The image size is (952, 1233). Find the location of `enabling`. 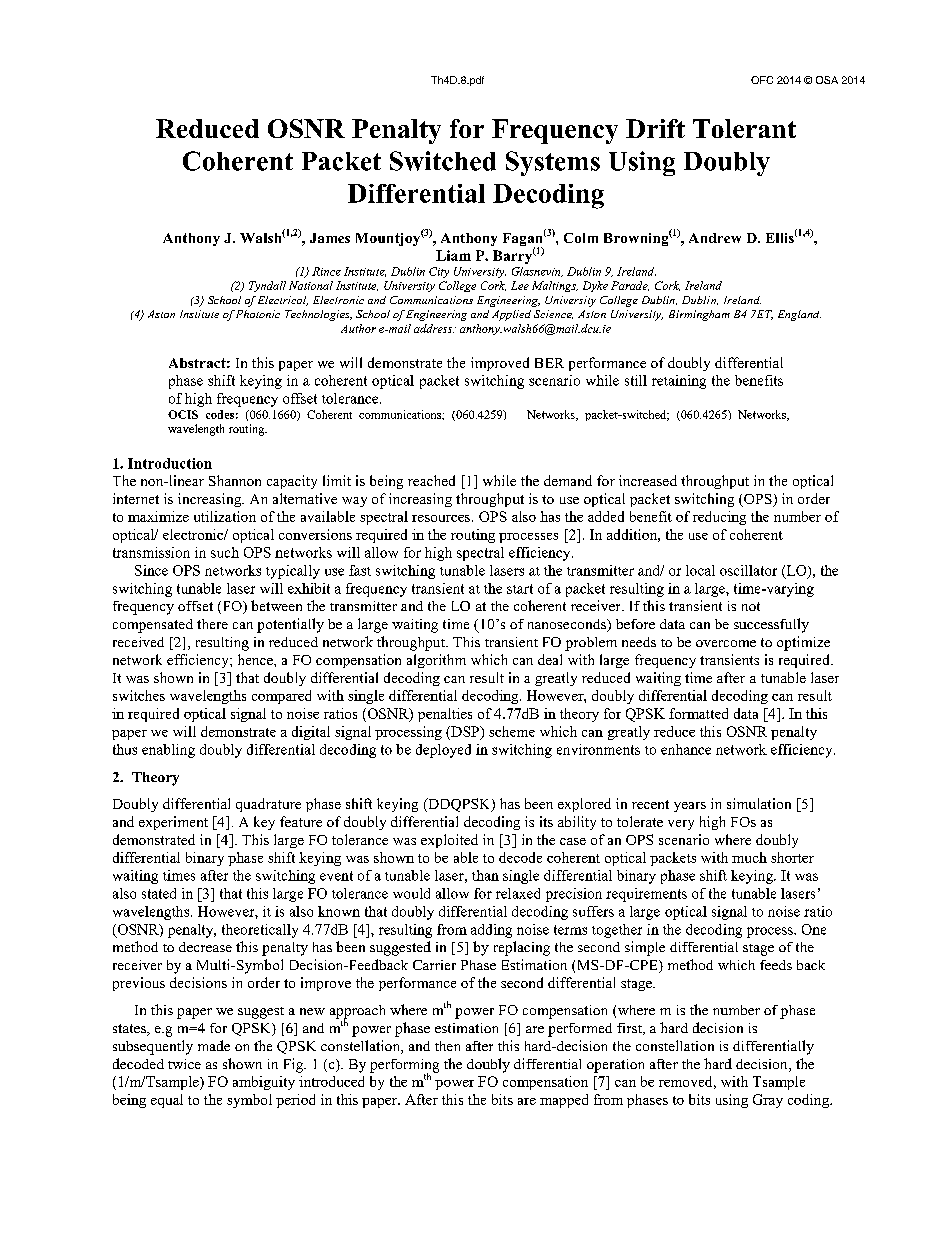

enabling is located at coordinates (168, 751).
